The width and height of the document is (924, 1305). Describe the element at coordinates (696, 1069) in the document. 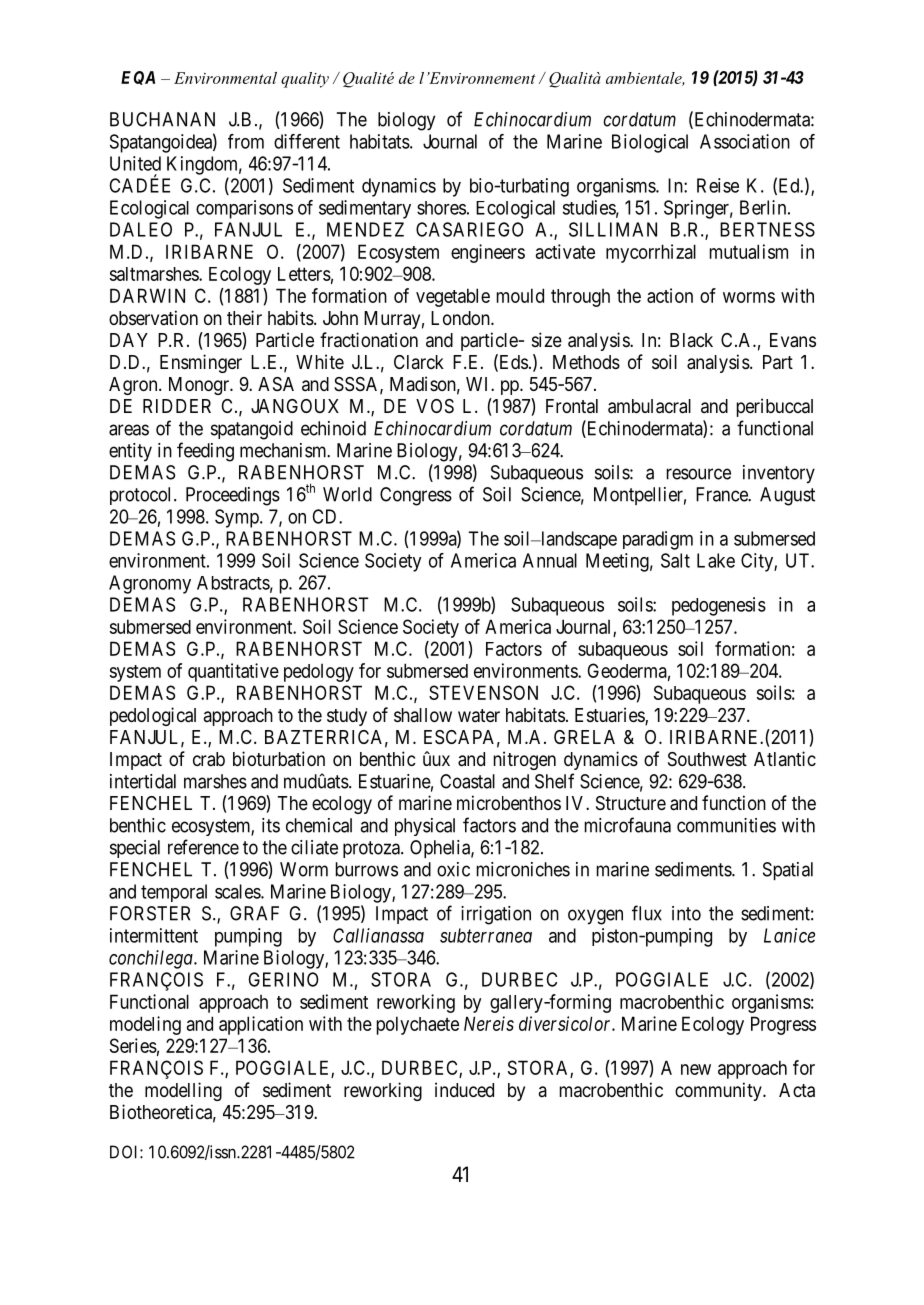

I see `new` at that location.
